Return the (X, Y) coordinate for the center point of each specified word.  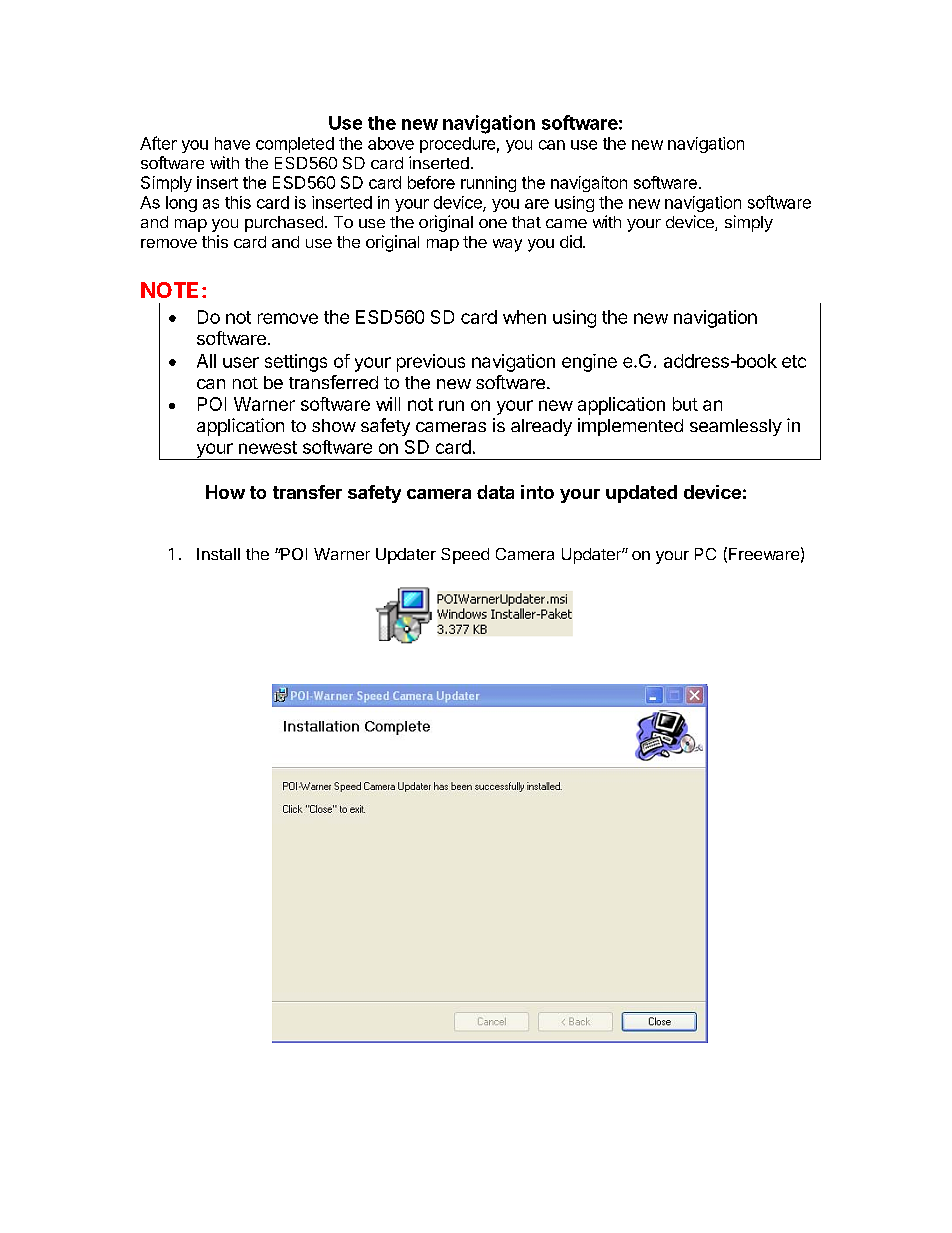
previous (431, 363)
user (241, 362)
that (526, 222)
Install (218, 554)
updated (641, 494)
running (488, 184)
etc (794, 361)
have (232, 143)
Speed (465, 556)
